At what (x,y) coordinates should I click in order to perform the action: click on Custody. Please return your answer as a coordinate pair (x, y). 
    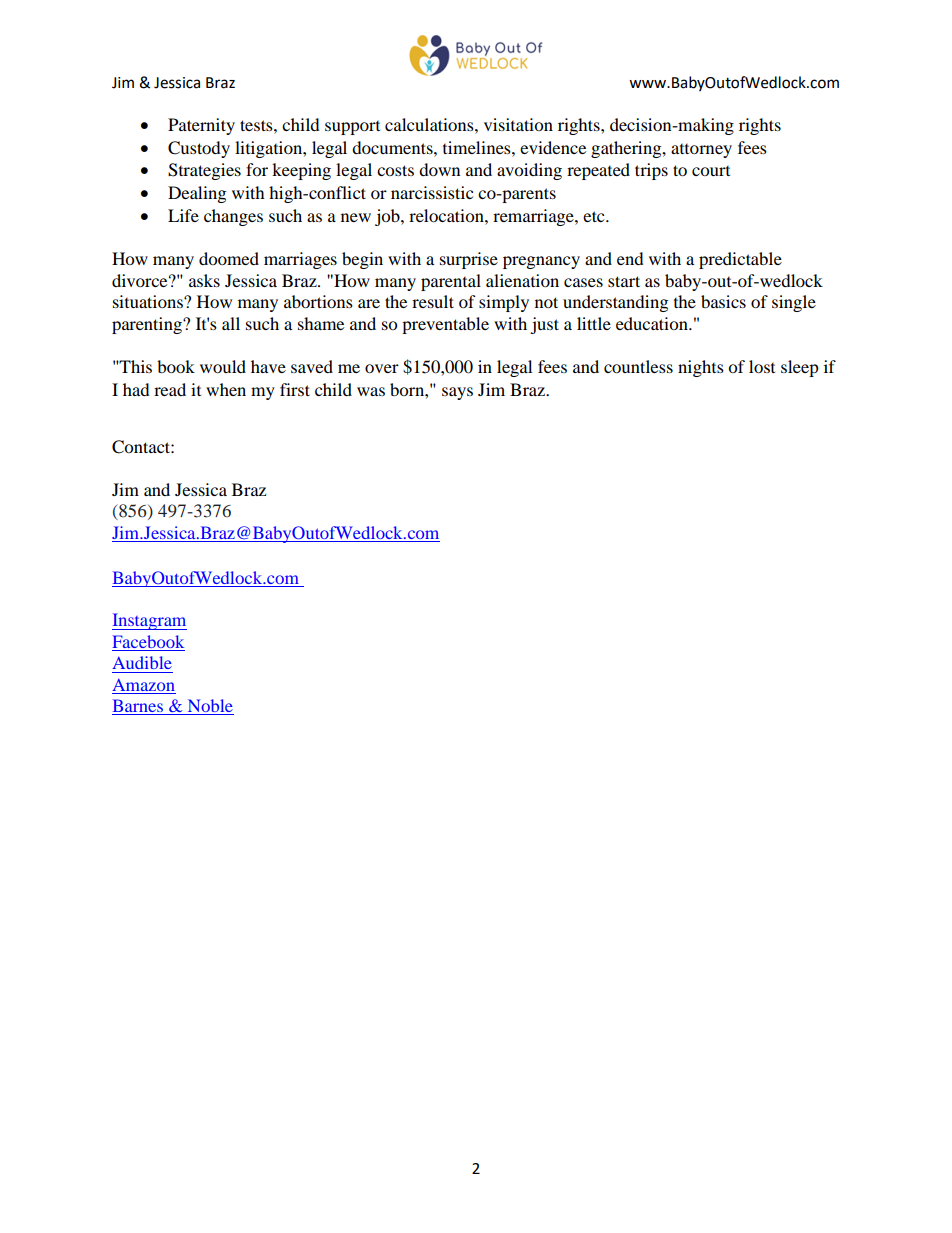
    Looking at the image, I should click on (199, 149).
